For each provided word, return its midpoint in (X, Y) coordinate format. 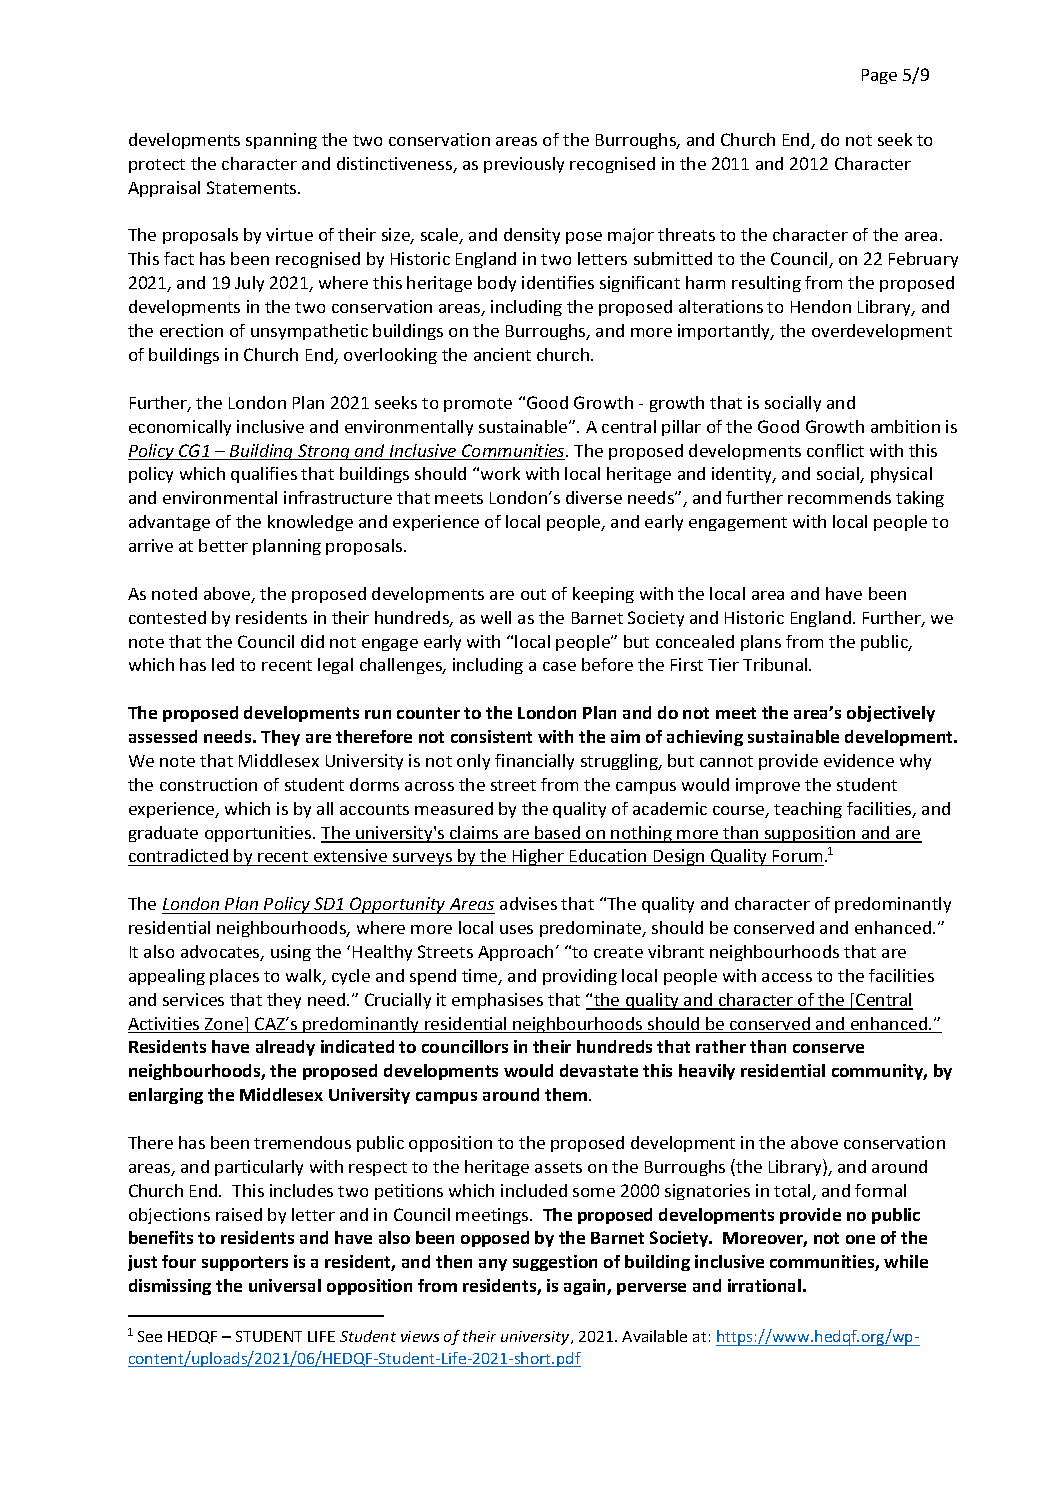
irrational (764, 1285)
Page (879, 76)
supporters (245, 1263)
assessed (163, 736)
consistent (491, 736)
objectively (891, 714)
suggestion (555, 1263)
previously (524, 165)
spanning (281, 141)
